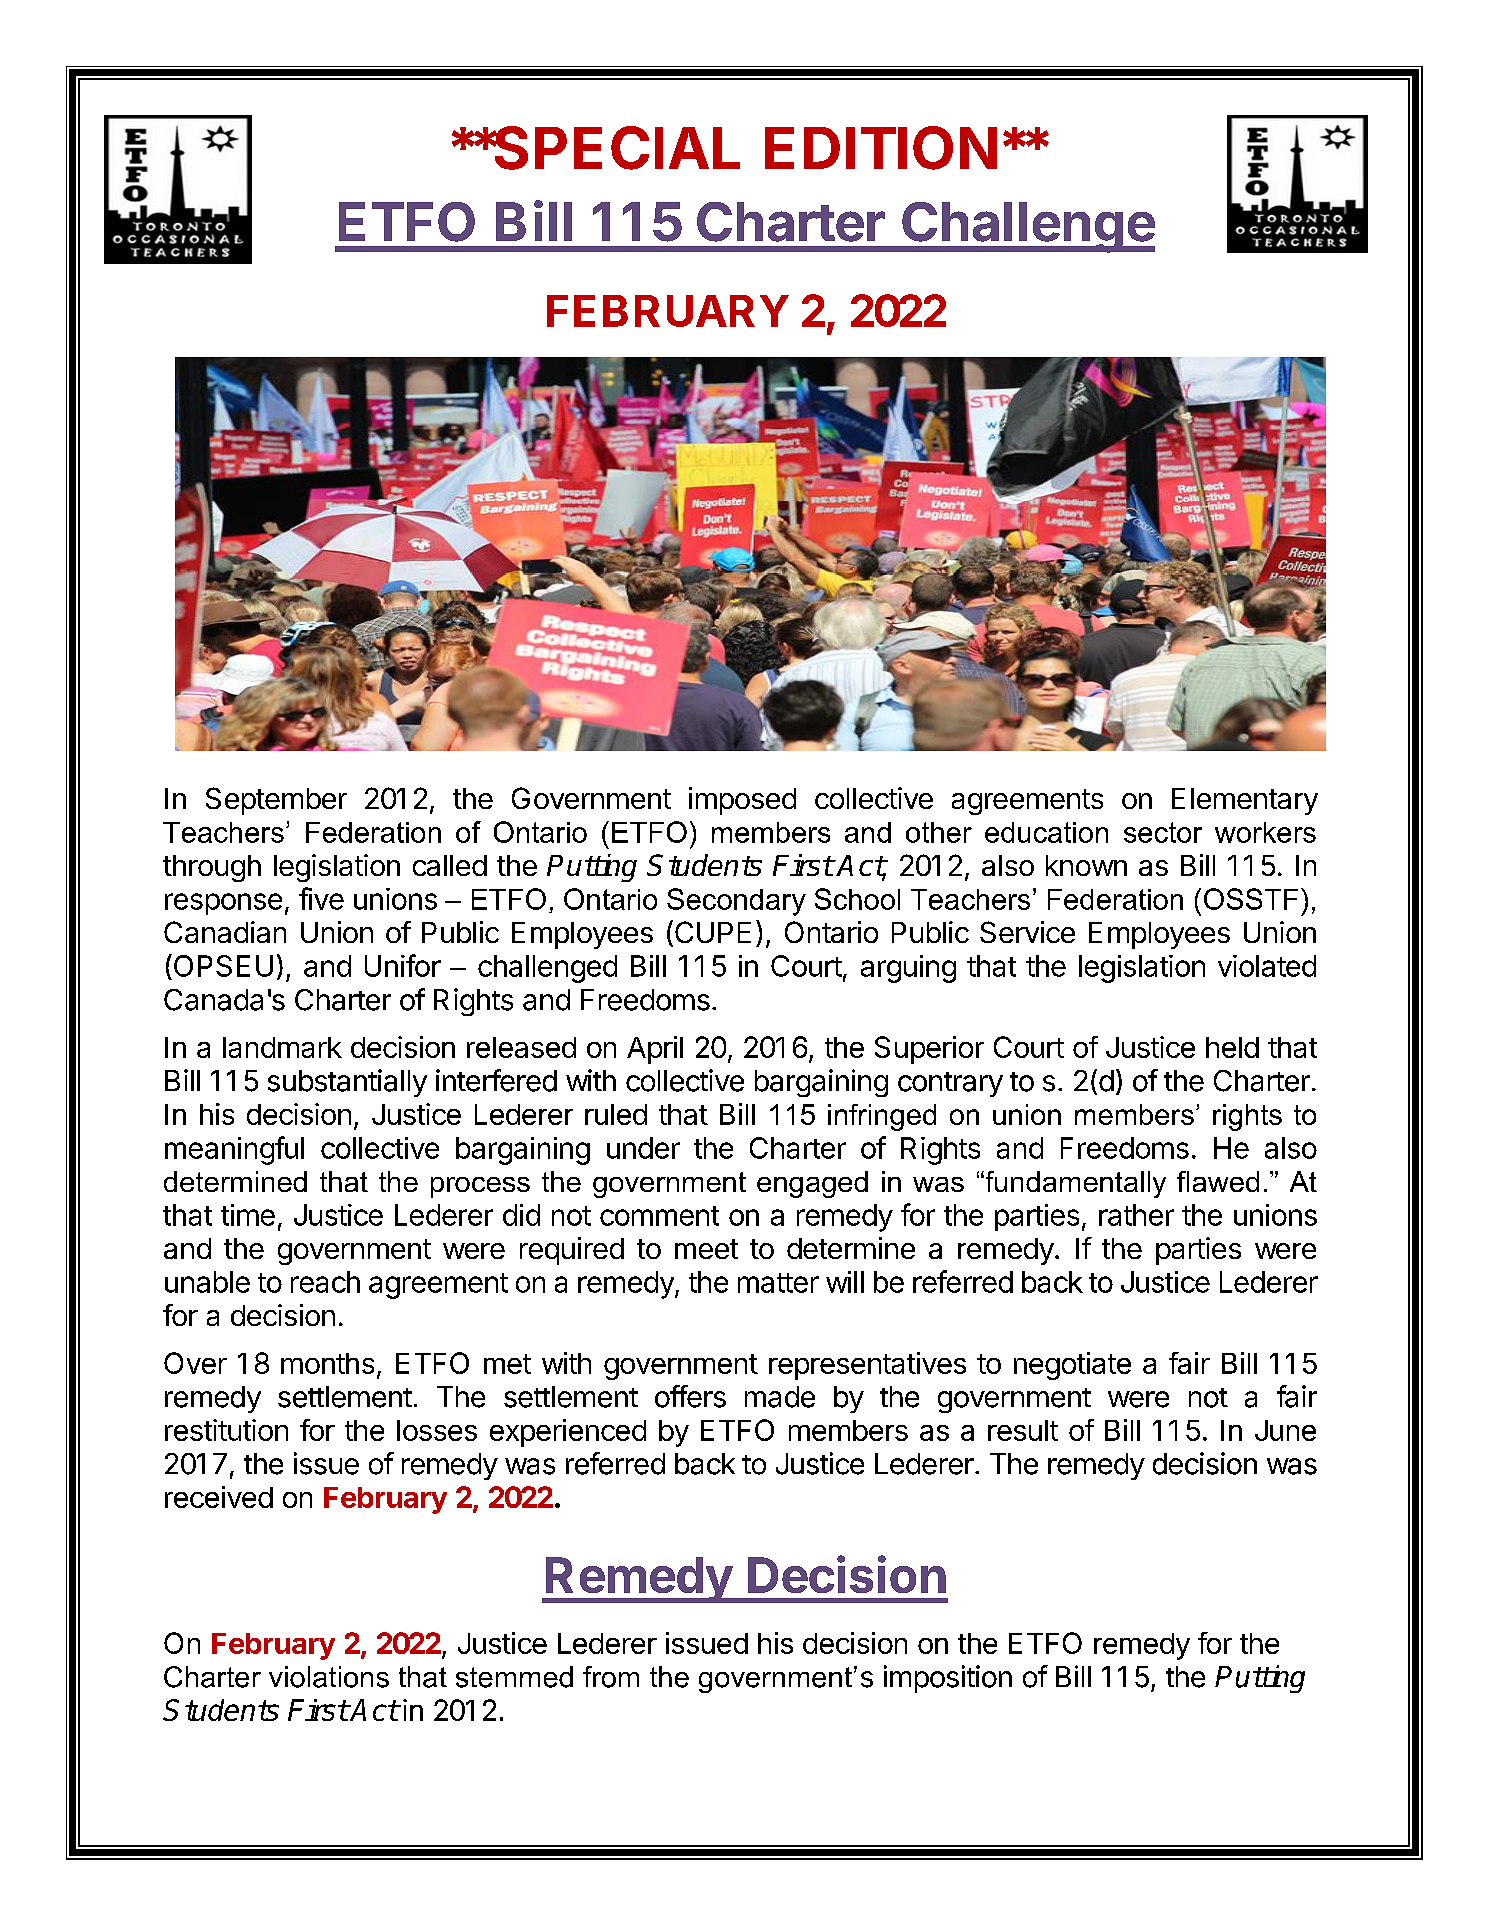 The height and width of the page is (1925, 1488). I want to click on reach, so click(325, 1282).
